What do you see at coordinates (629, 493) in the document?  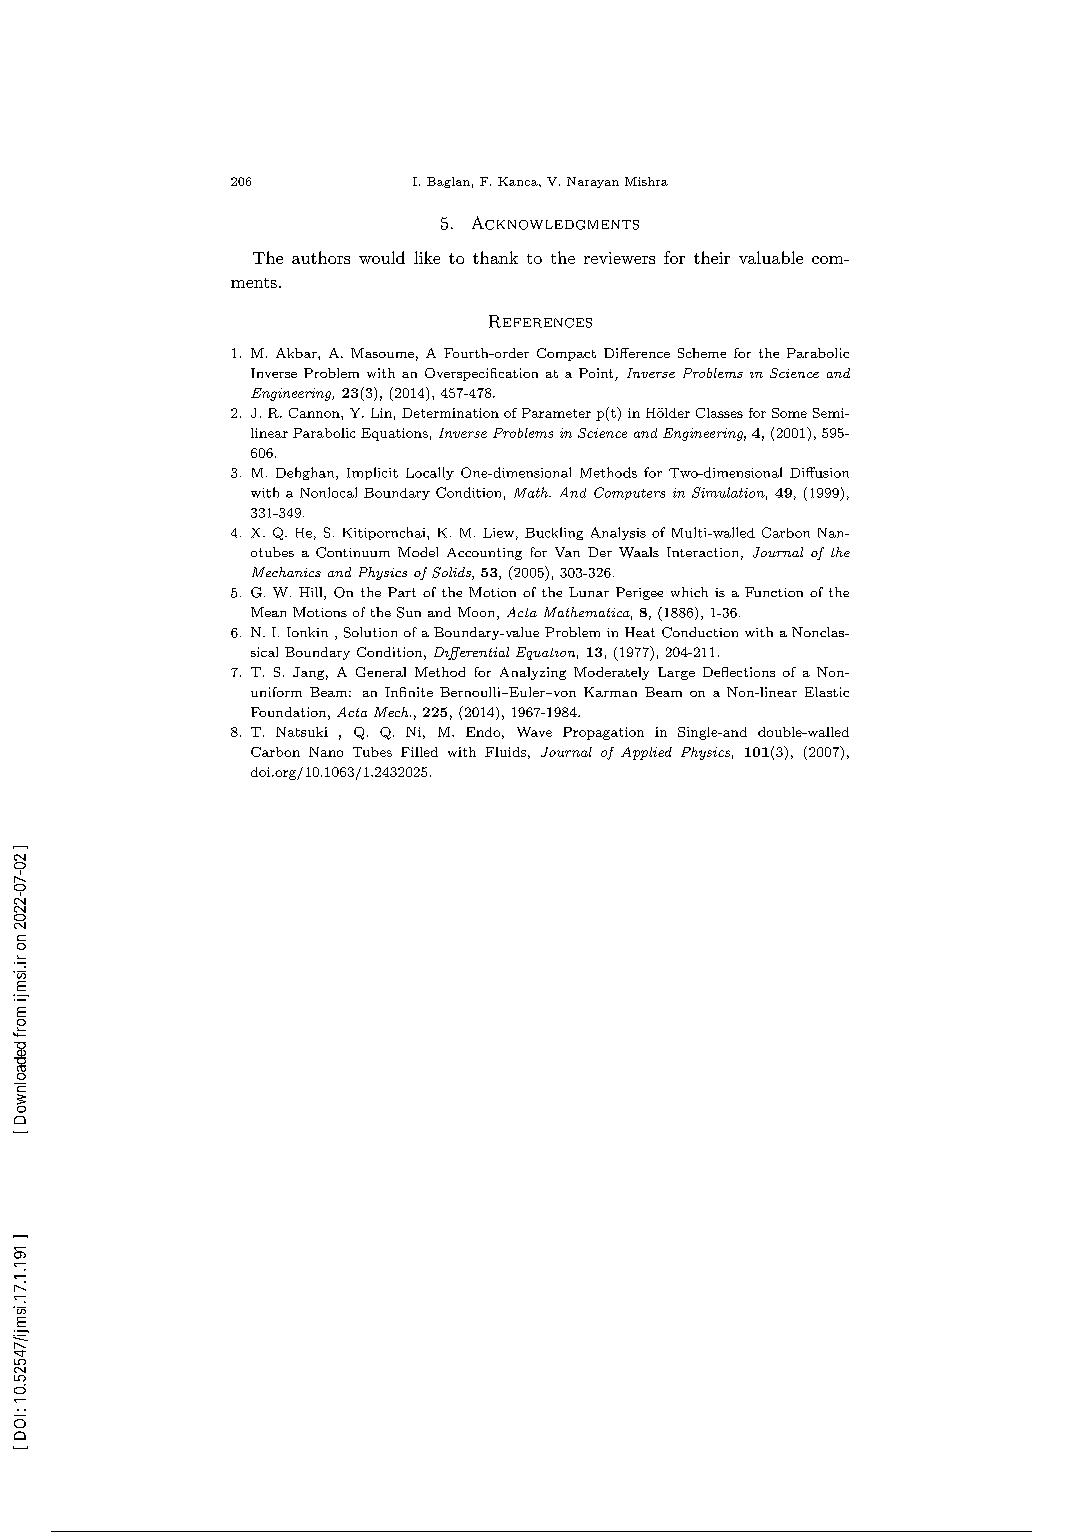 I see `Computers` at bounding box center [629, 493].
